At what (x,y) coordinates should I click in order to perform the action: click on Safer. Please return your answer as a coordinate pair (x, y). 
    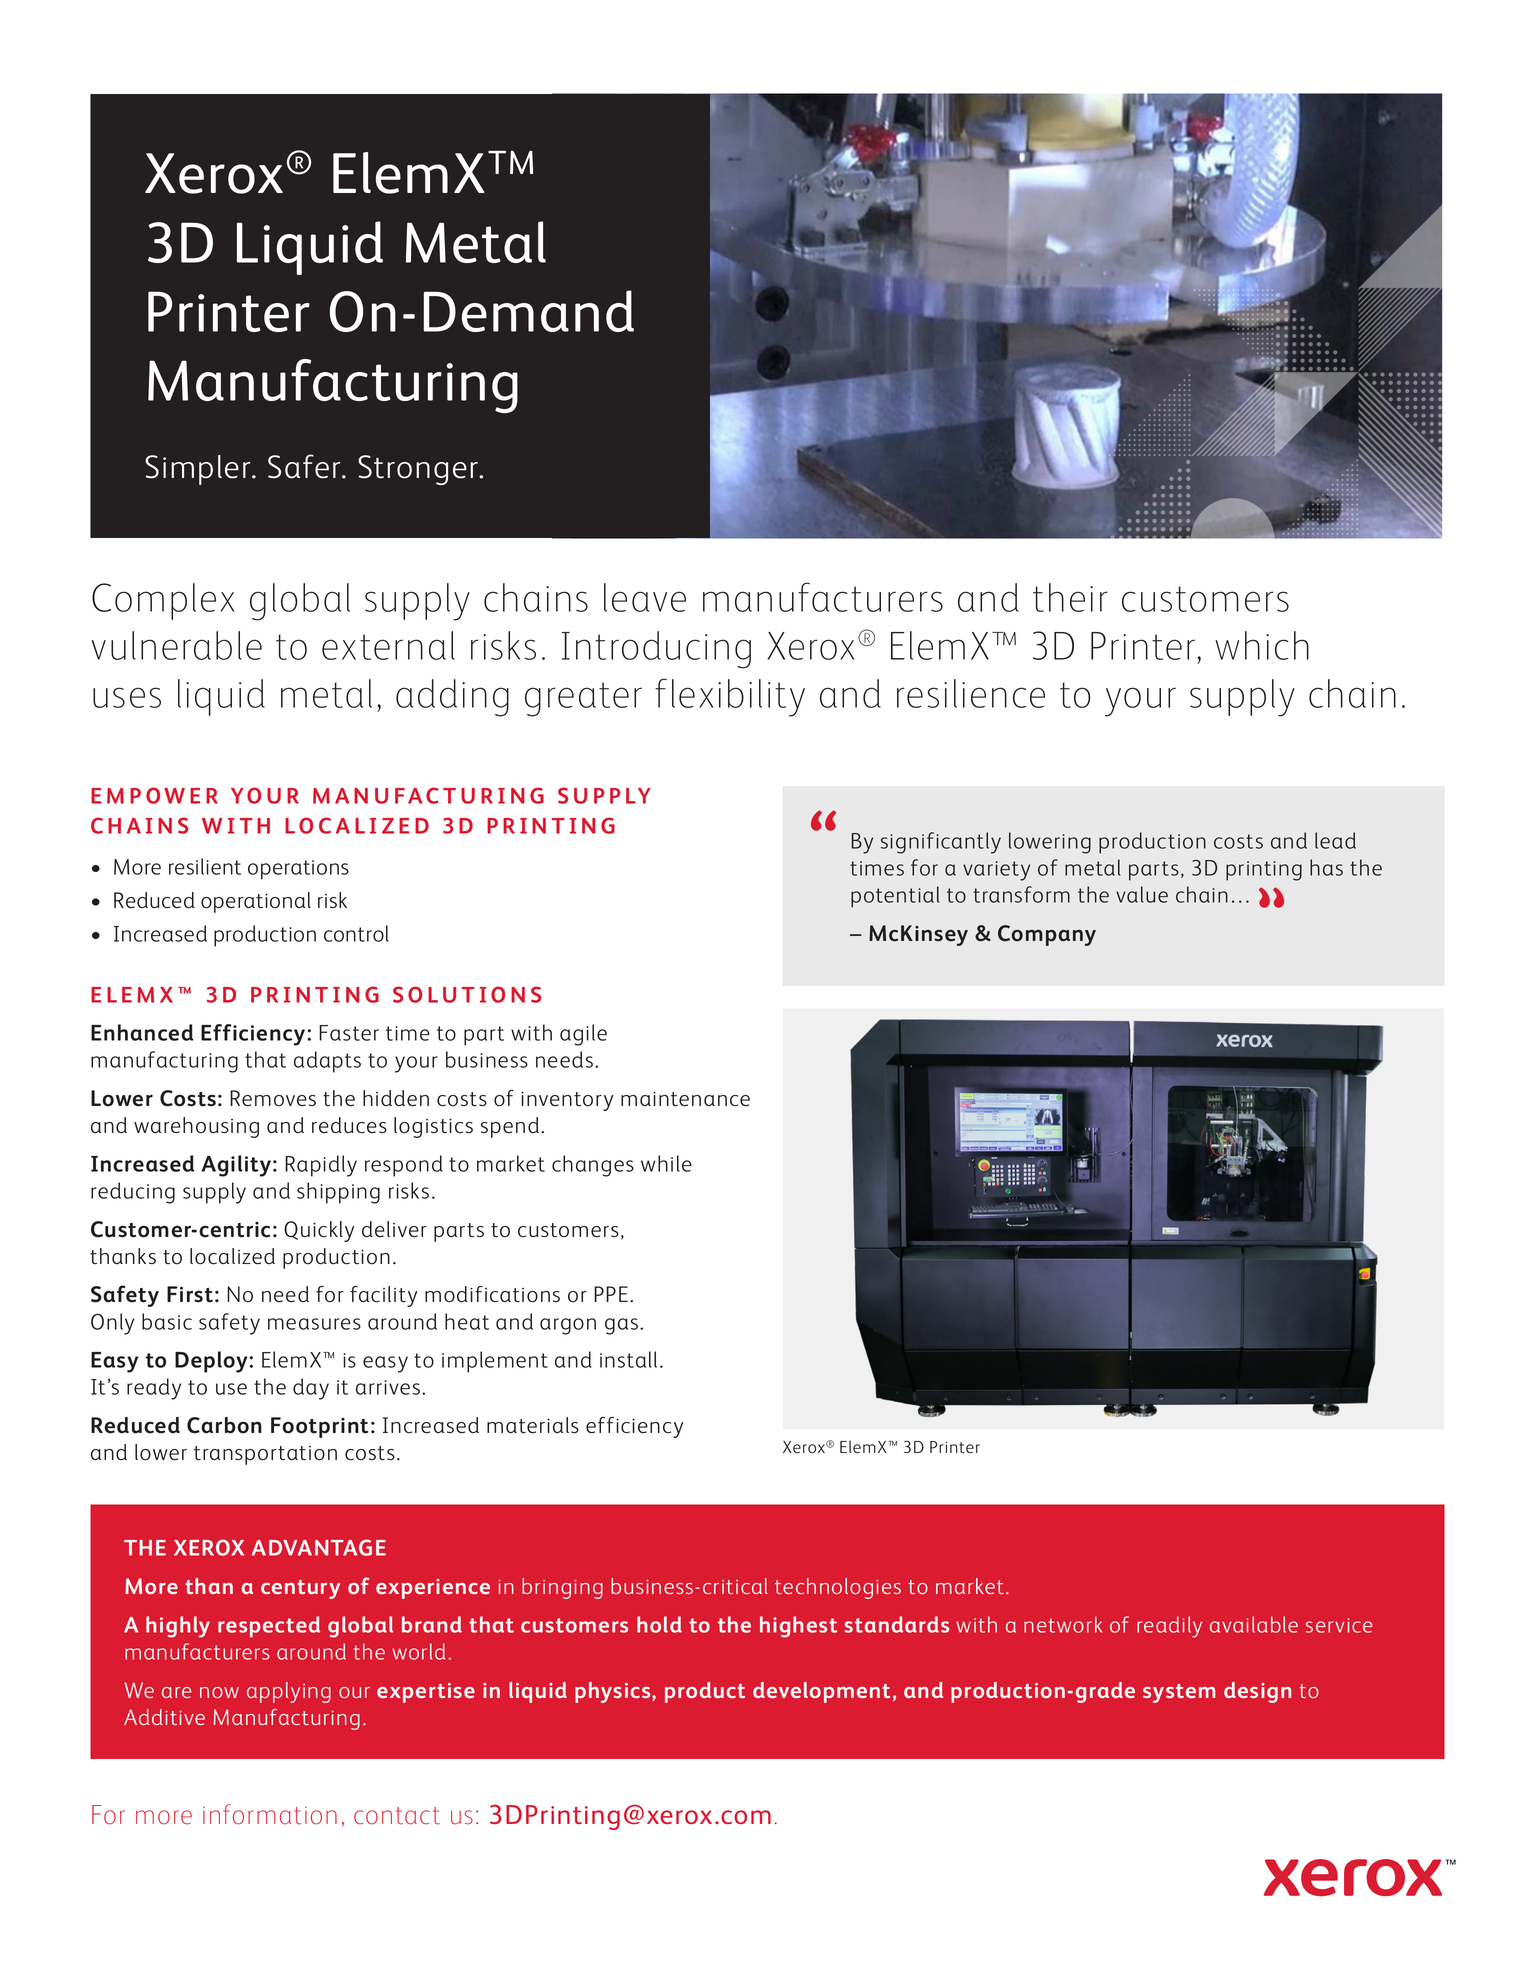
    Looking at the image, I should click on (305, 466).
